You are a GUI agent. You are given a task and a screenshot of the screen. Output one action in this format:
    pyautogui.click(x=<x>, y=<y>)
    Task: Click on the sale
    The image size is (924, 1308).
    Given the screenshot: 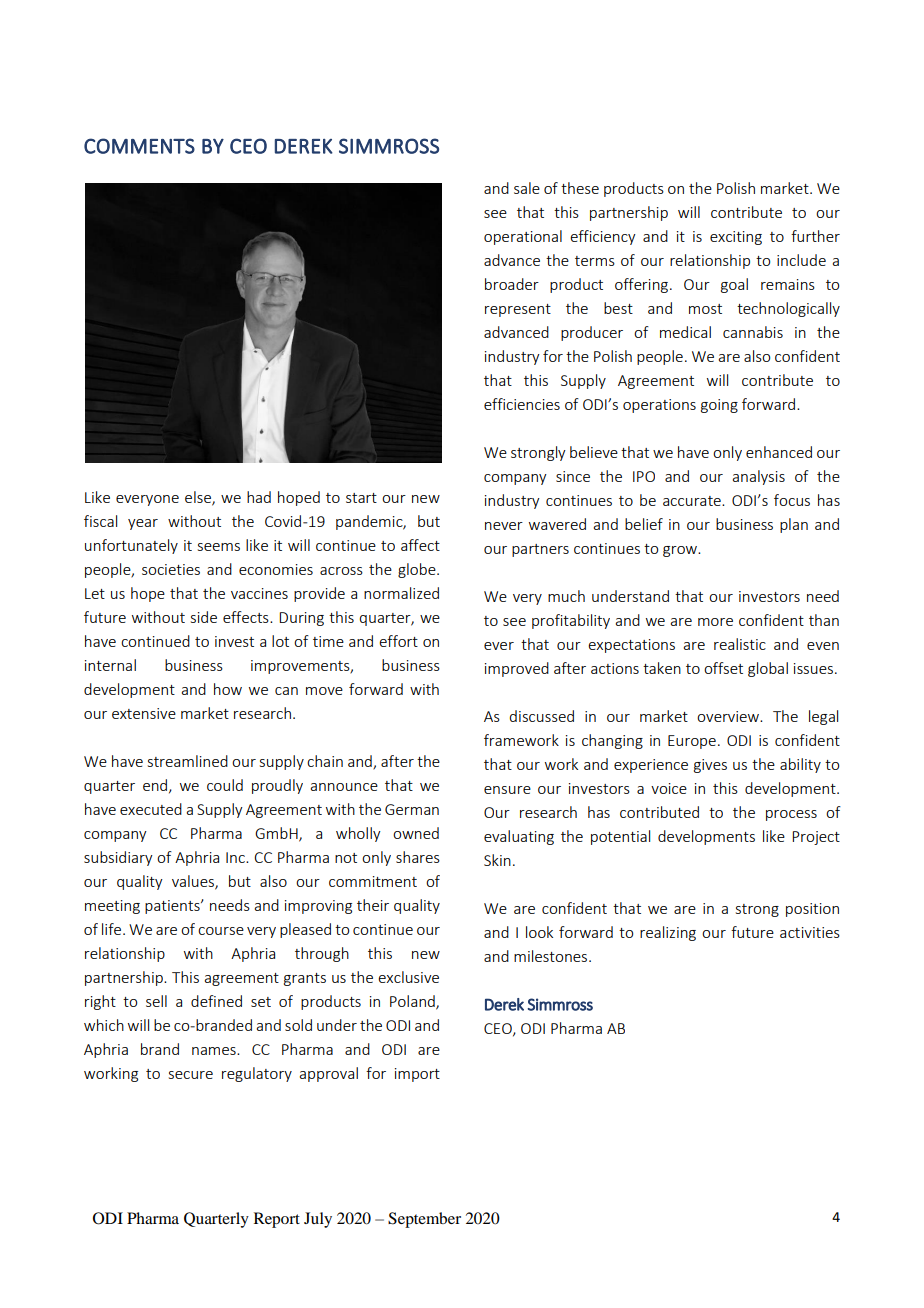 What is the action you would take?
    pyautogui.click(x=527, y=188)
